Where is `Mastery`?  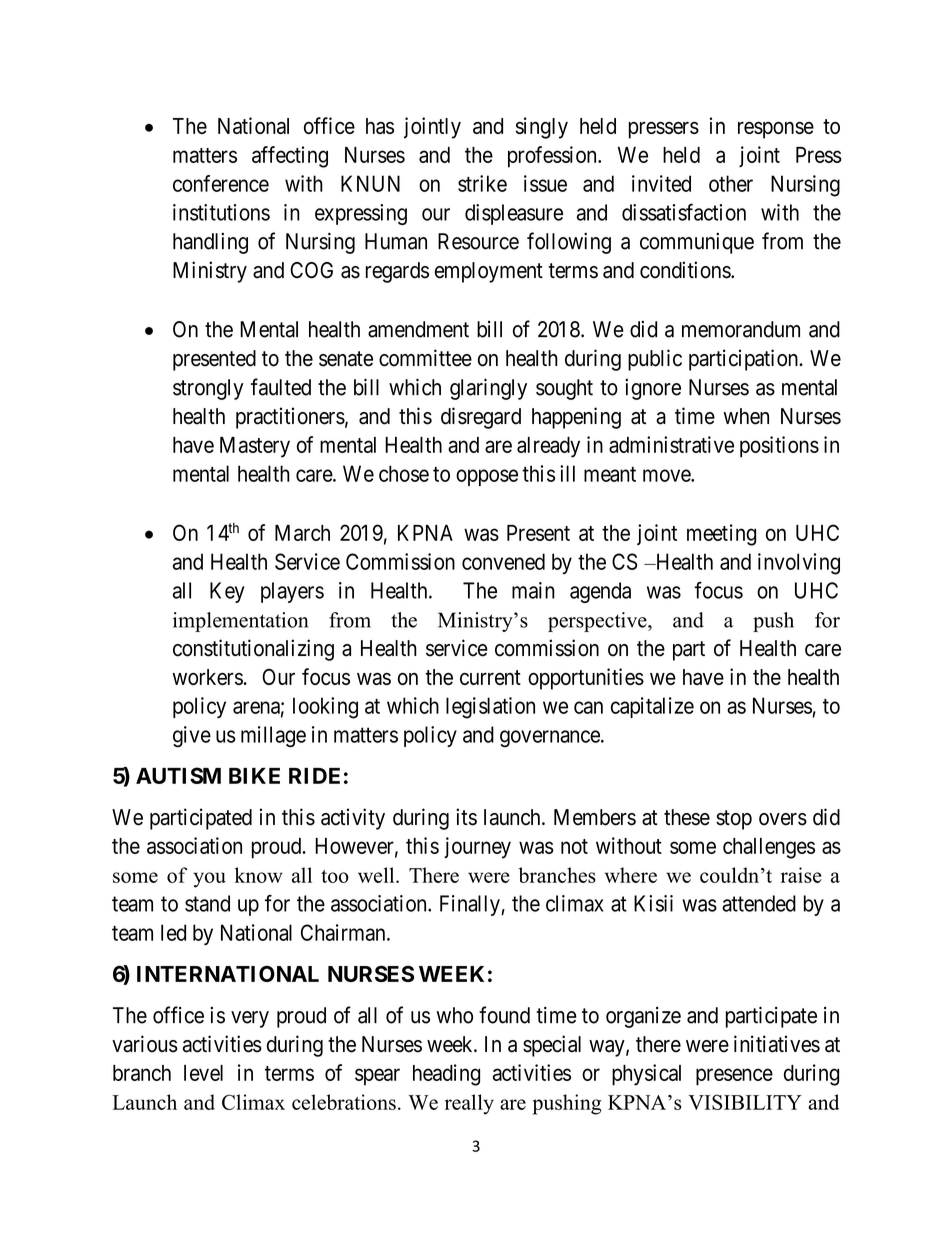
Mastery is located at coordinates (255, 447).
